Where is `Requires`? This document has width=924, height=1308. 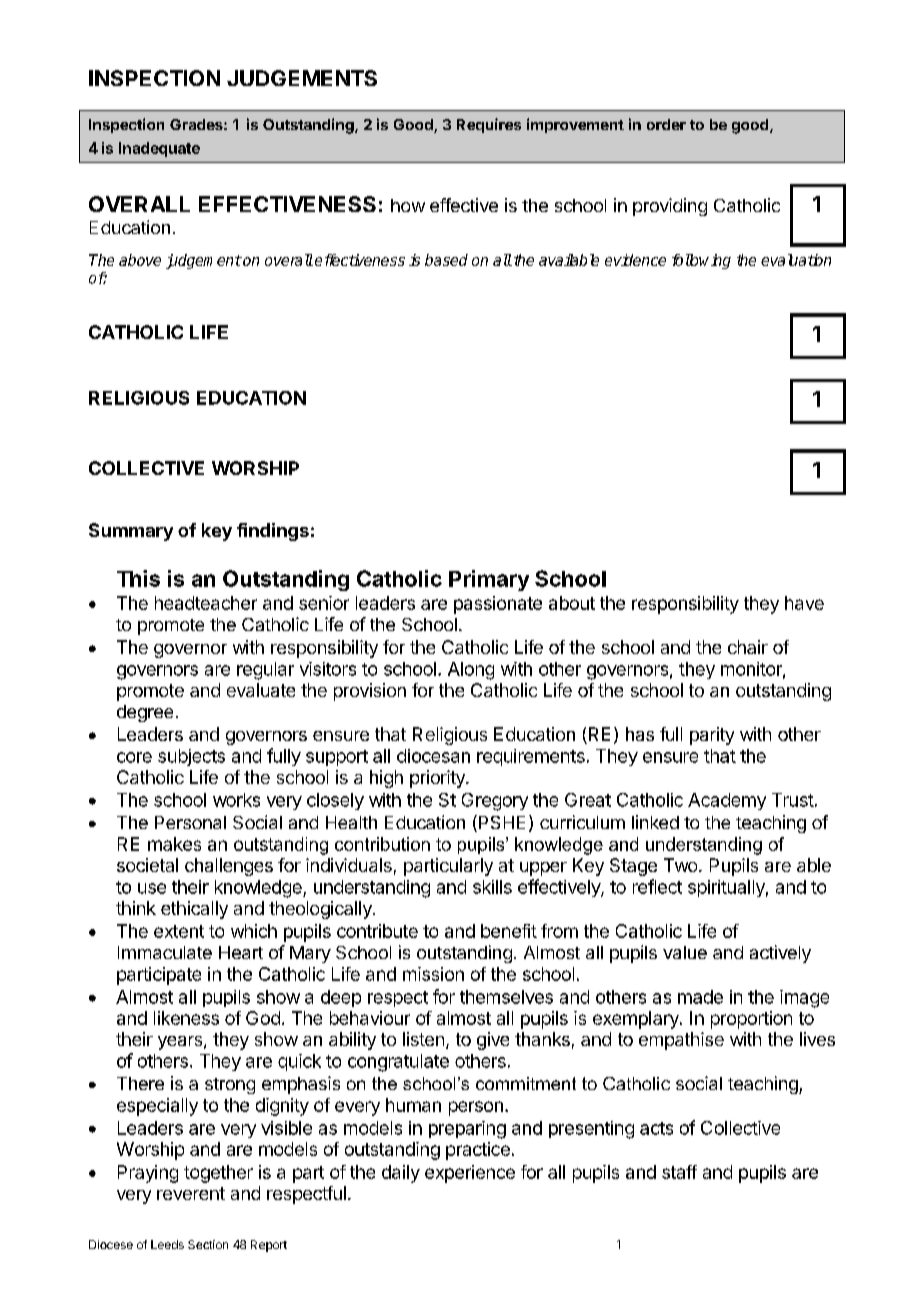
Requires is located at coordinates (489, 125).
